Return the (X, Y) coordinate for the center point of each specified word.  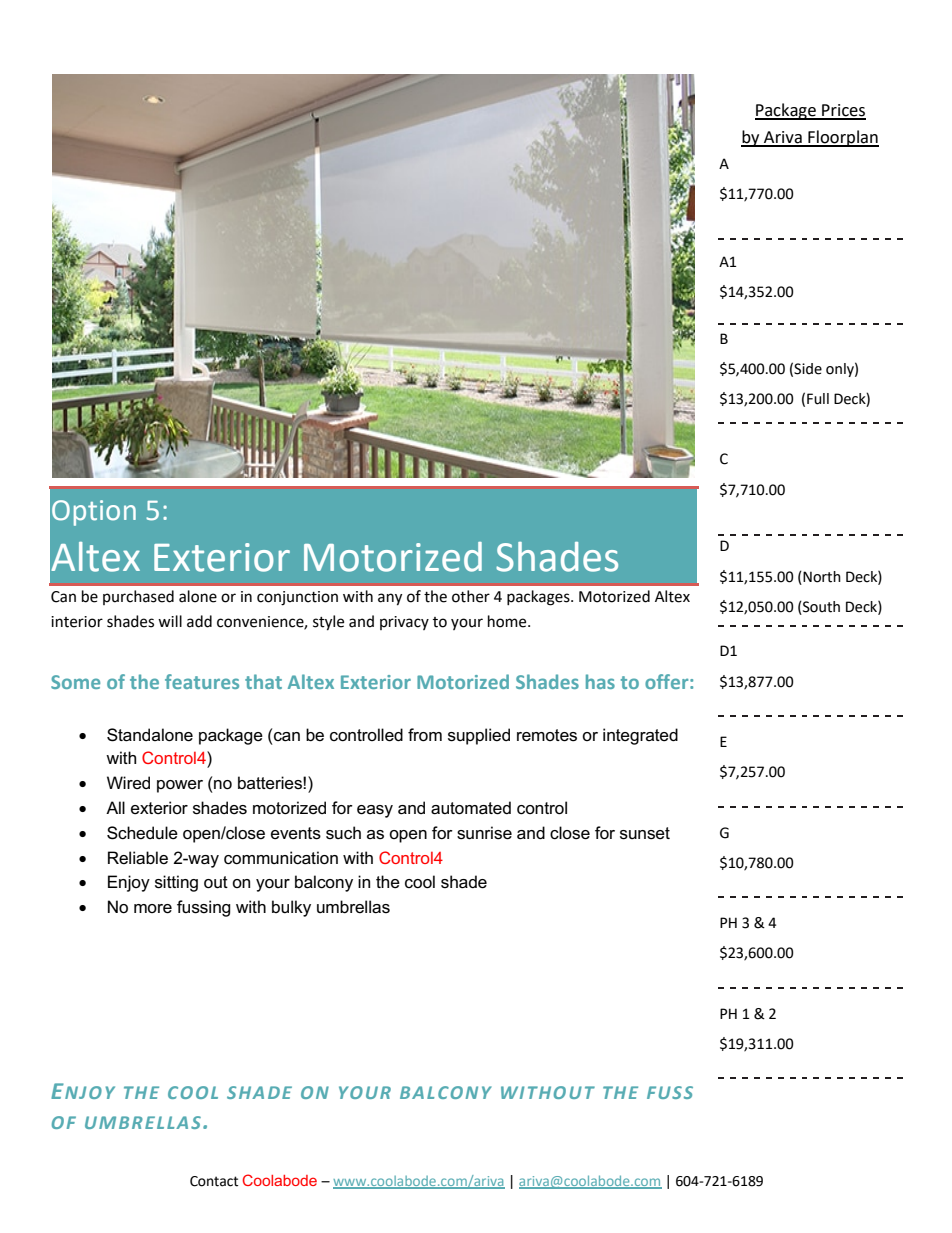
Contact (214, 1181)
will (170, 621)
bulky (291, 908)
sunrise (484, 833)
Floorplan (842, 138)
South (820, 608)
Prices (843, 111)
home (508, 621)
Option (94, 513)
